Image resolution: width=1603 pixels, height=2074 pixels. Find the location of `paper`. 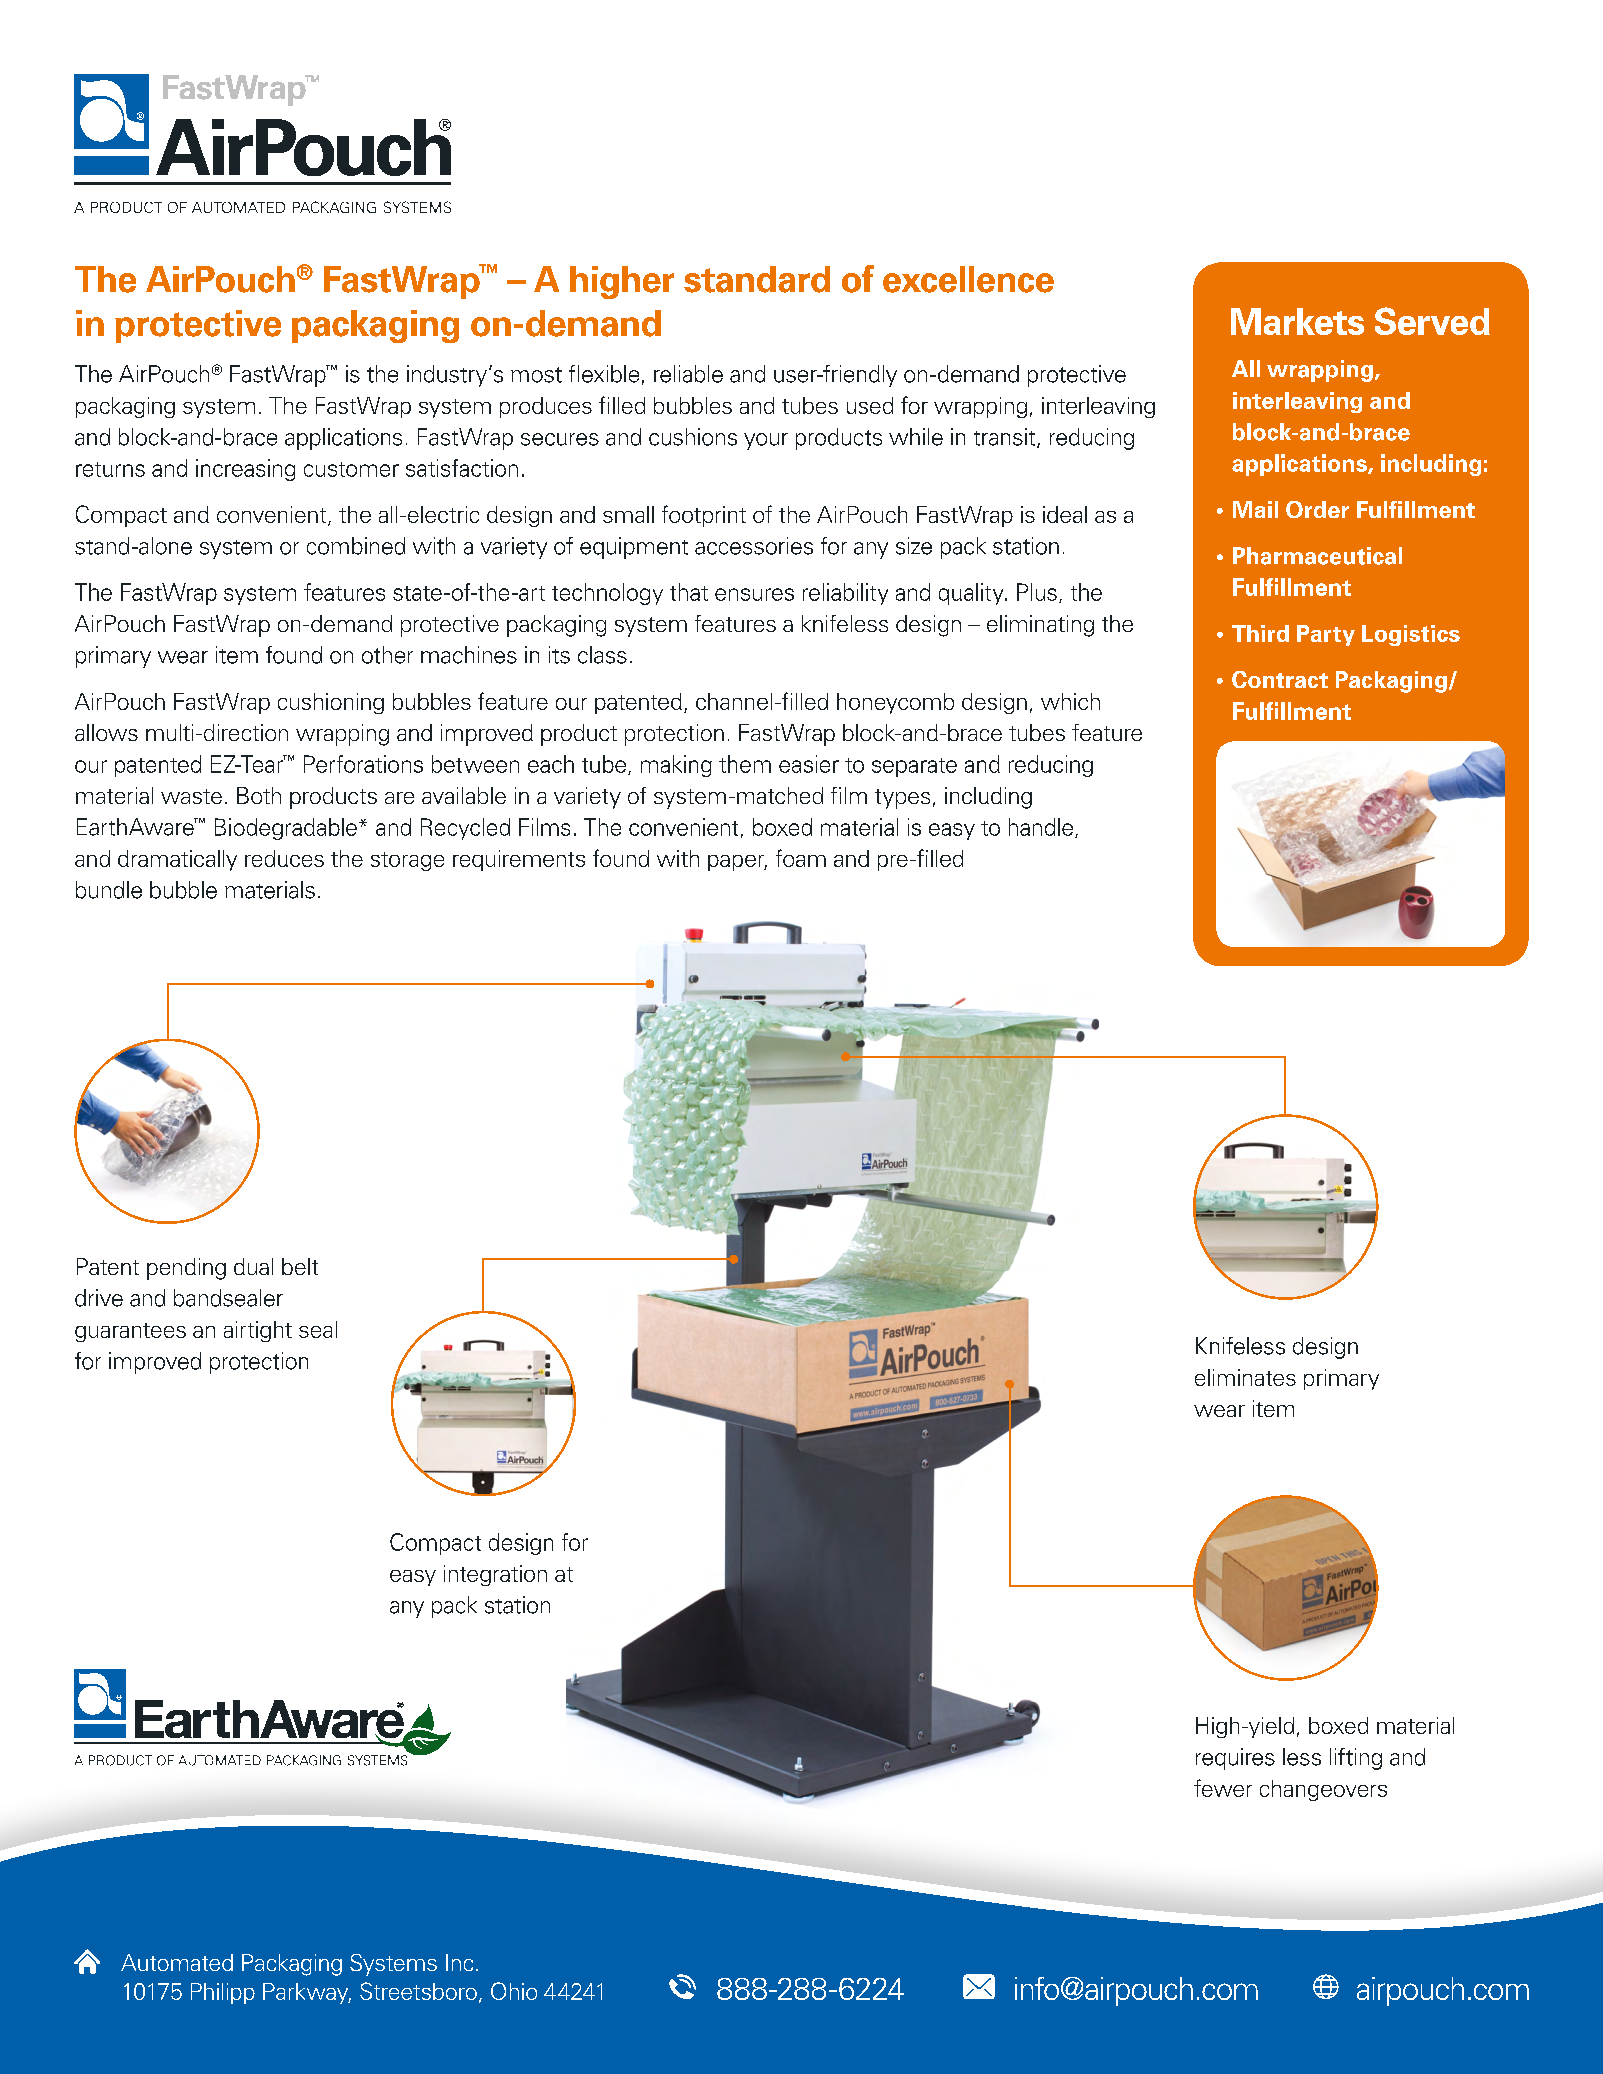

paper is located at coordinates (737, 863).
